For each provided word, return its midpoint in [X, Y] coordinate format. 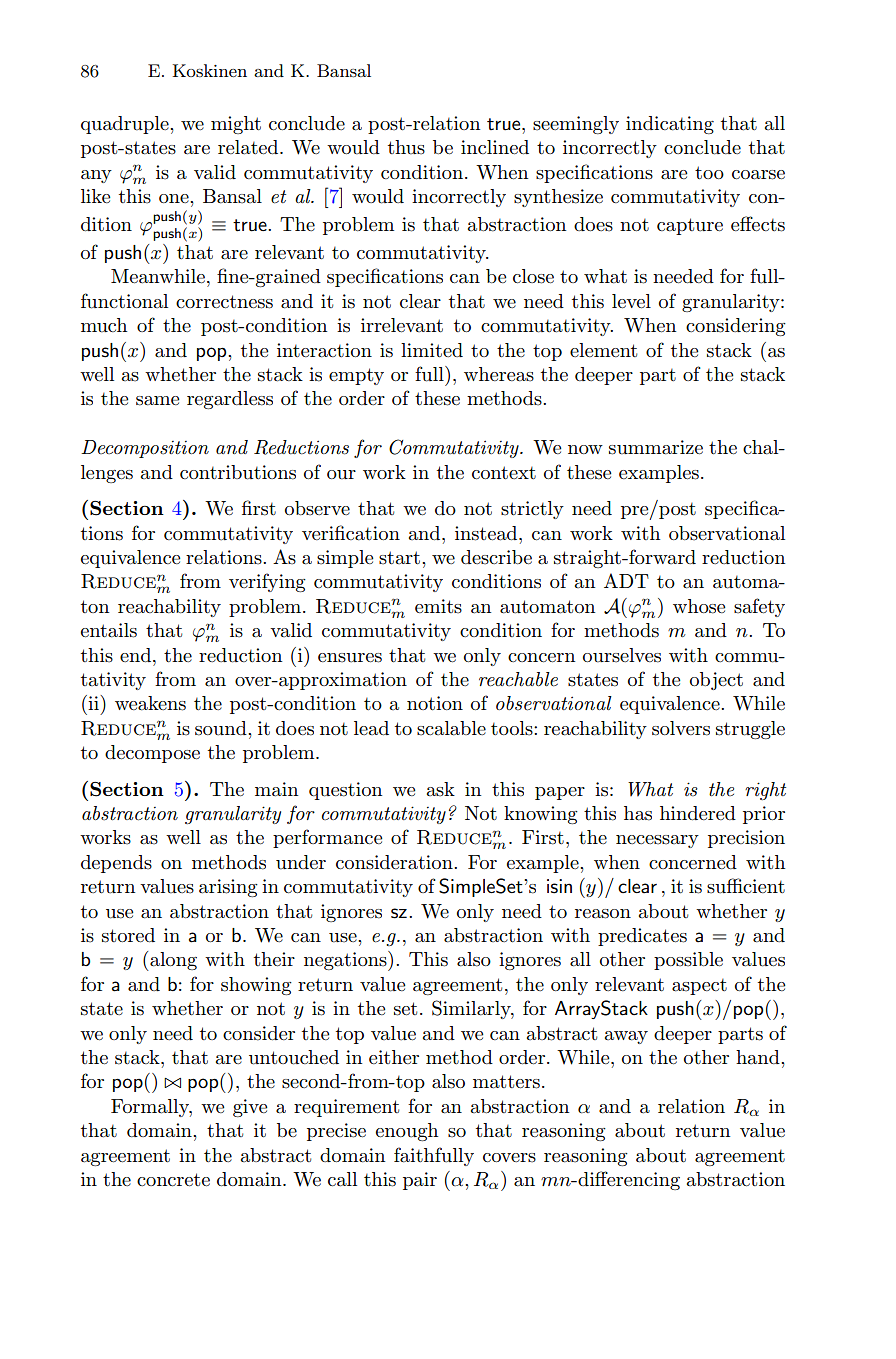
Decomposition [145, 449]
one [175, 198]
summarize [656, 447]
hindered [698, 813]
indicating [670, 125]
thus [406, 147]
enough [407, 1132]
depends [116, 864]
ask [441, 789]
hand [759, 1057]
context [504, 473]
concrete [173, 1180]
